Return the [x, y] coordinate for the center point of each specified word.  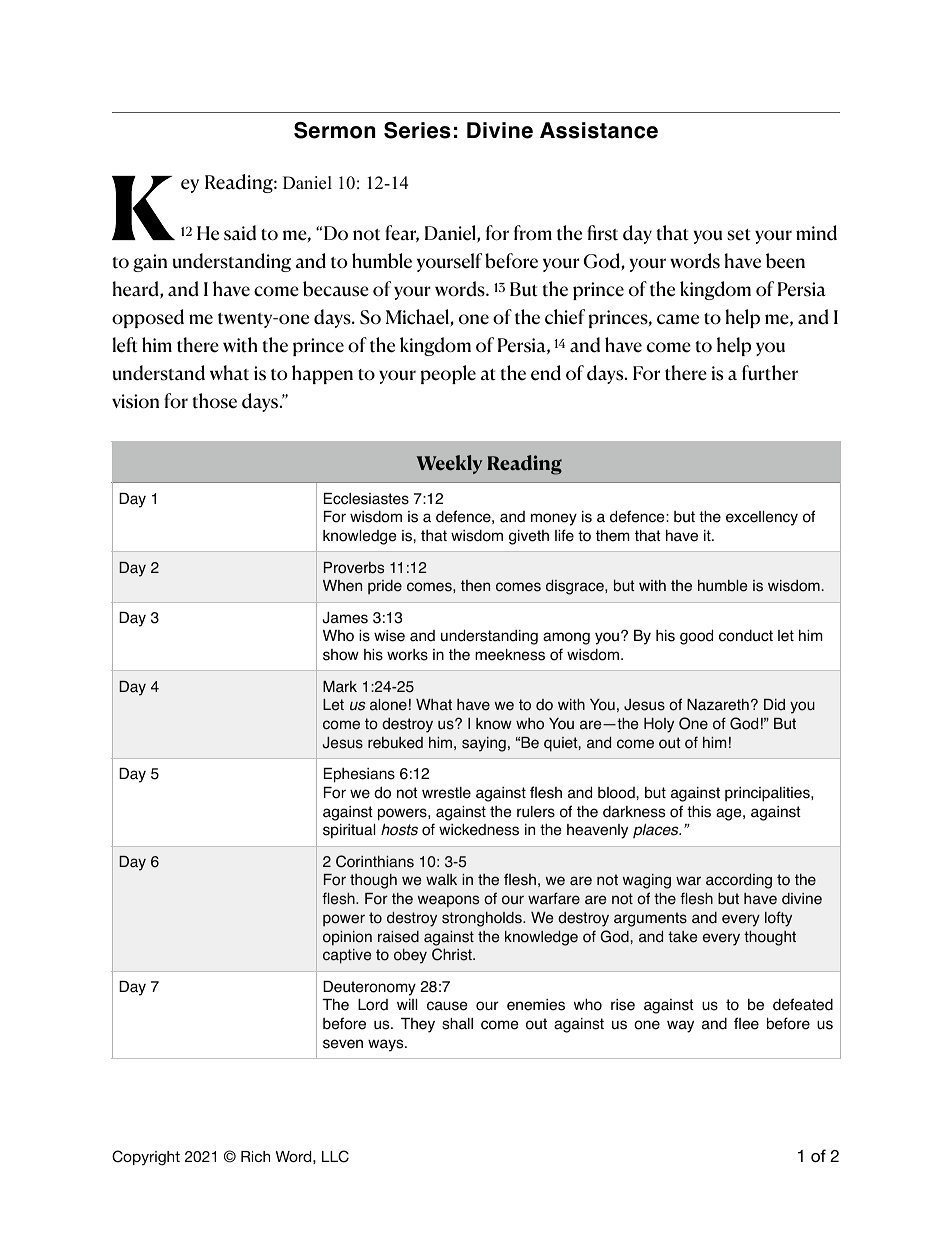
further [770, 373]
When [342, 586]
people [448, 374]
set [739, 235]
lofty [778, 919]
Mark [340, 687]
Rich [255, 1156]
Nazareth [718, 704]
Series [417, 130]
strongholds [483, 919]
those [215, 401]
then [475, 586]
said [240, 233]
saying [484, 744]
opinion [347, 938]
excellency [762, 518]
